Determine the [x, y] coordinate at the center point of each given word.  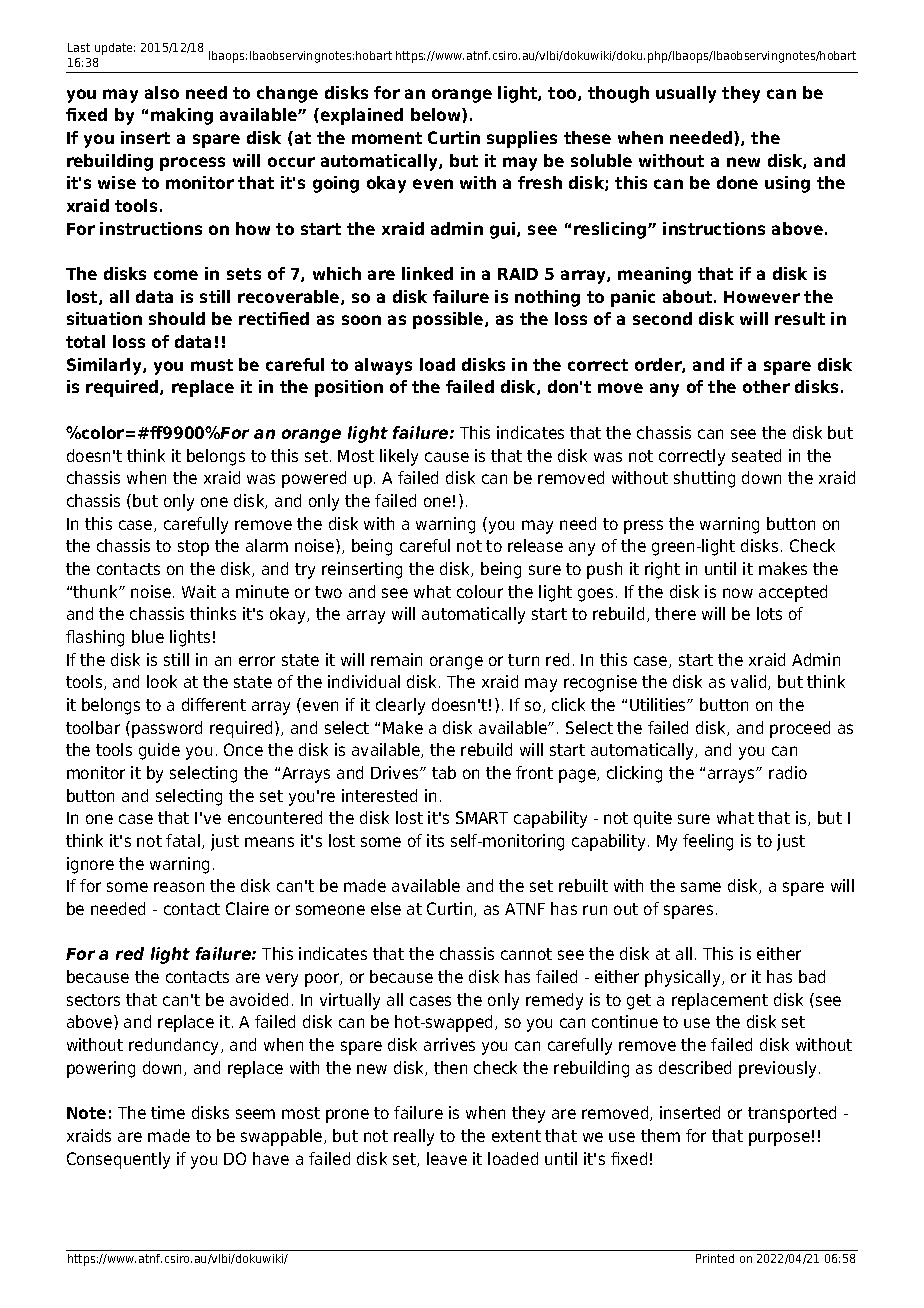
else [386, 908]
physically [684, 978]
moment [387, 138]
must [212, 365]
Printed [715, 1258]
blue [148, 636]
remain [396, 659]
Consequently [118, 1160]
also [162, 92]
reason [179, 887]
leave [447, 1158]
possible [449, 320]
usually [686, 94]
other [766, 386]
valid [750, 682]
